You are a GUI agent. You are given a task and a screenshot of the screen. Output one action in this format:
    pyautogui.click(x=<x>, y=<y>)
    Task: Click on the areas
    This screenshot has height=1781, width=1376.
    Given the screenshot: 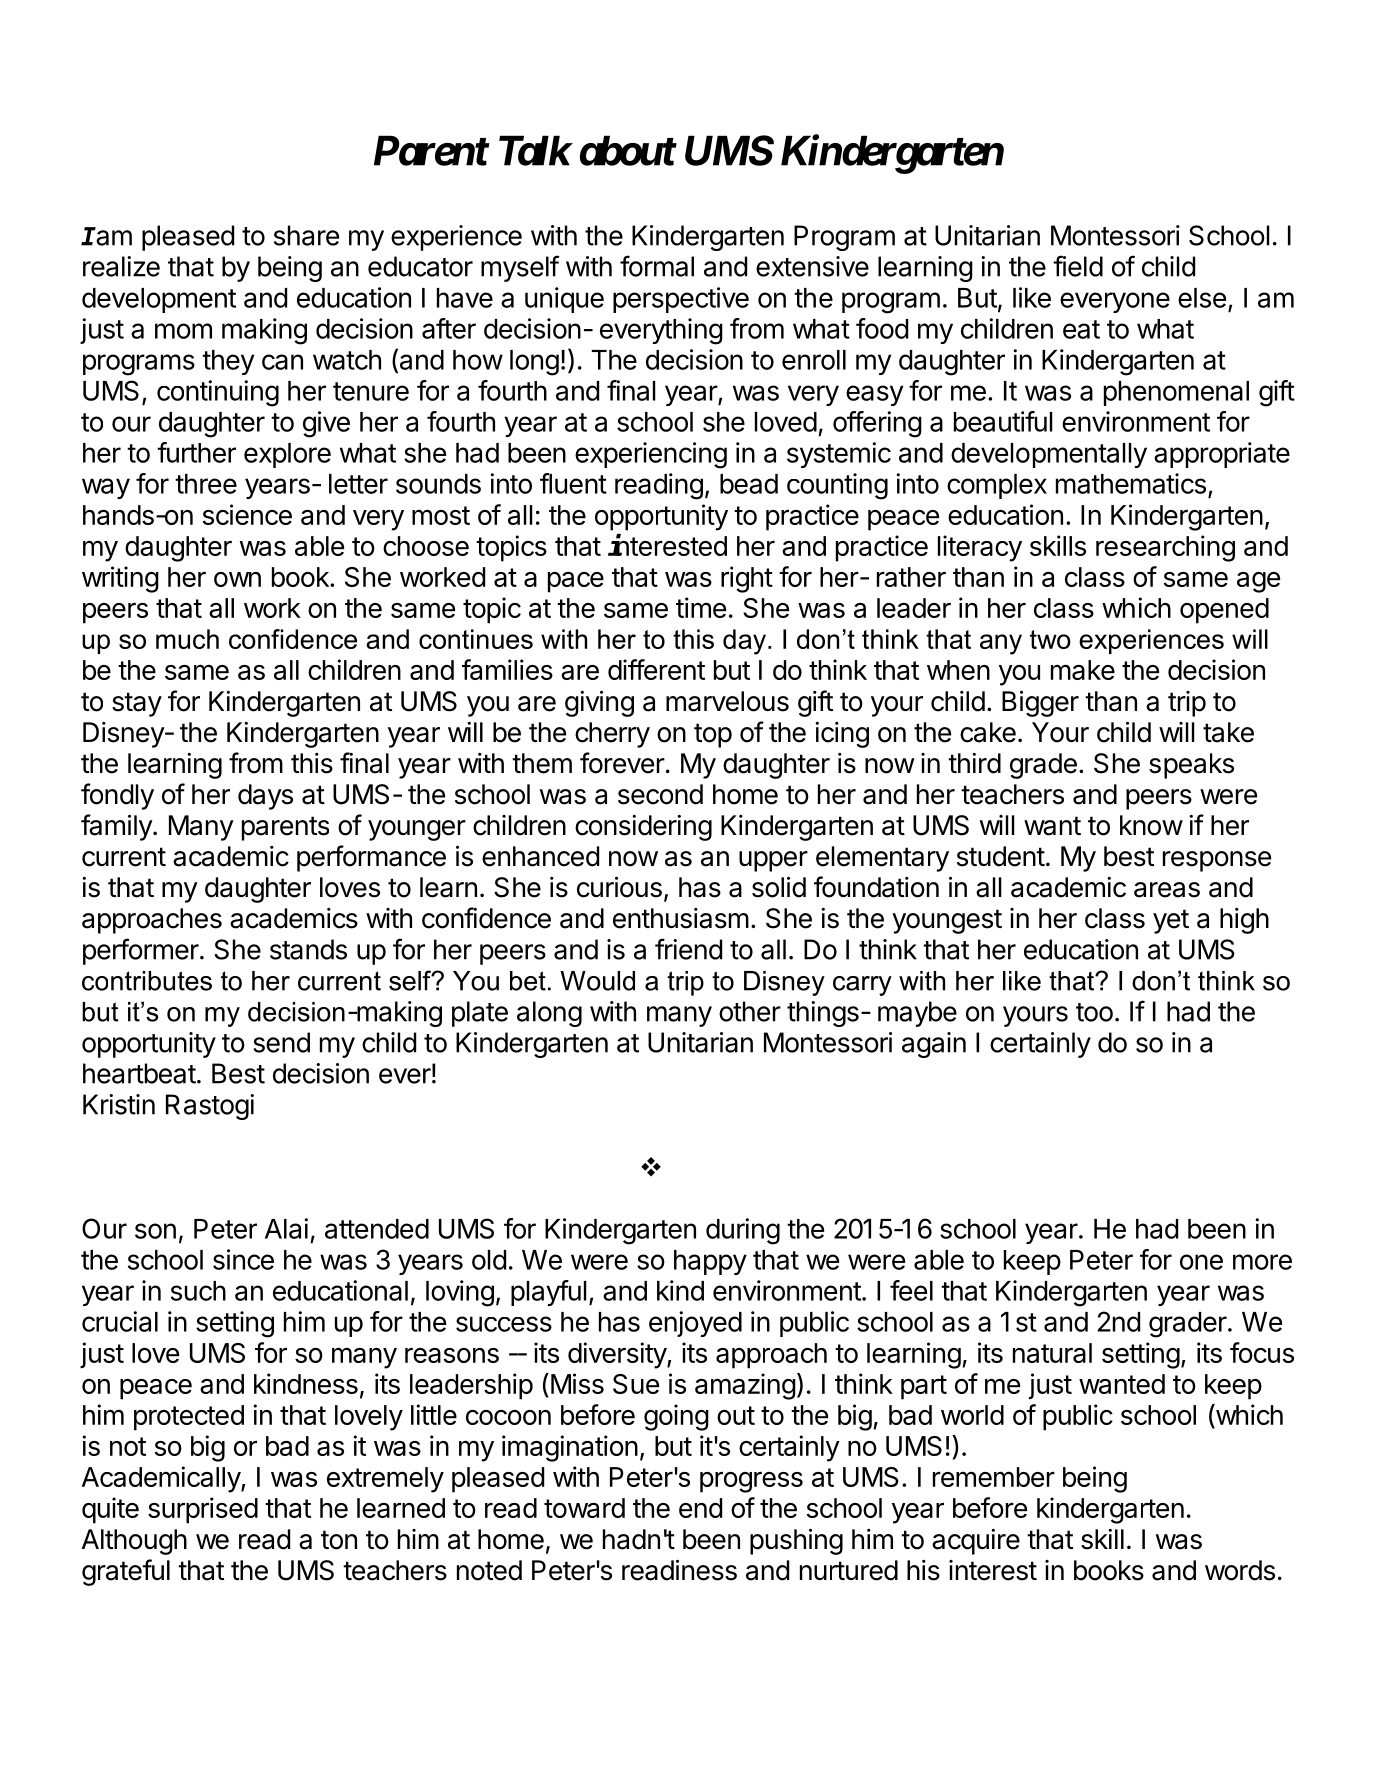 What is the action you would take?
    pyautogui.click(x=1167, y=890)
